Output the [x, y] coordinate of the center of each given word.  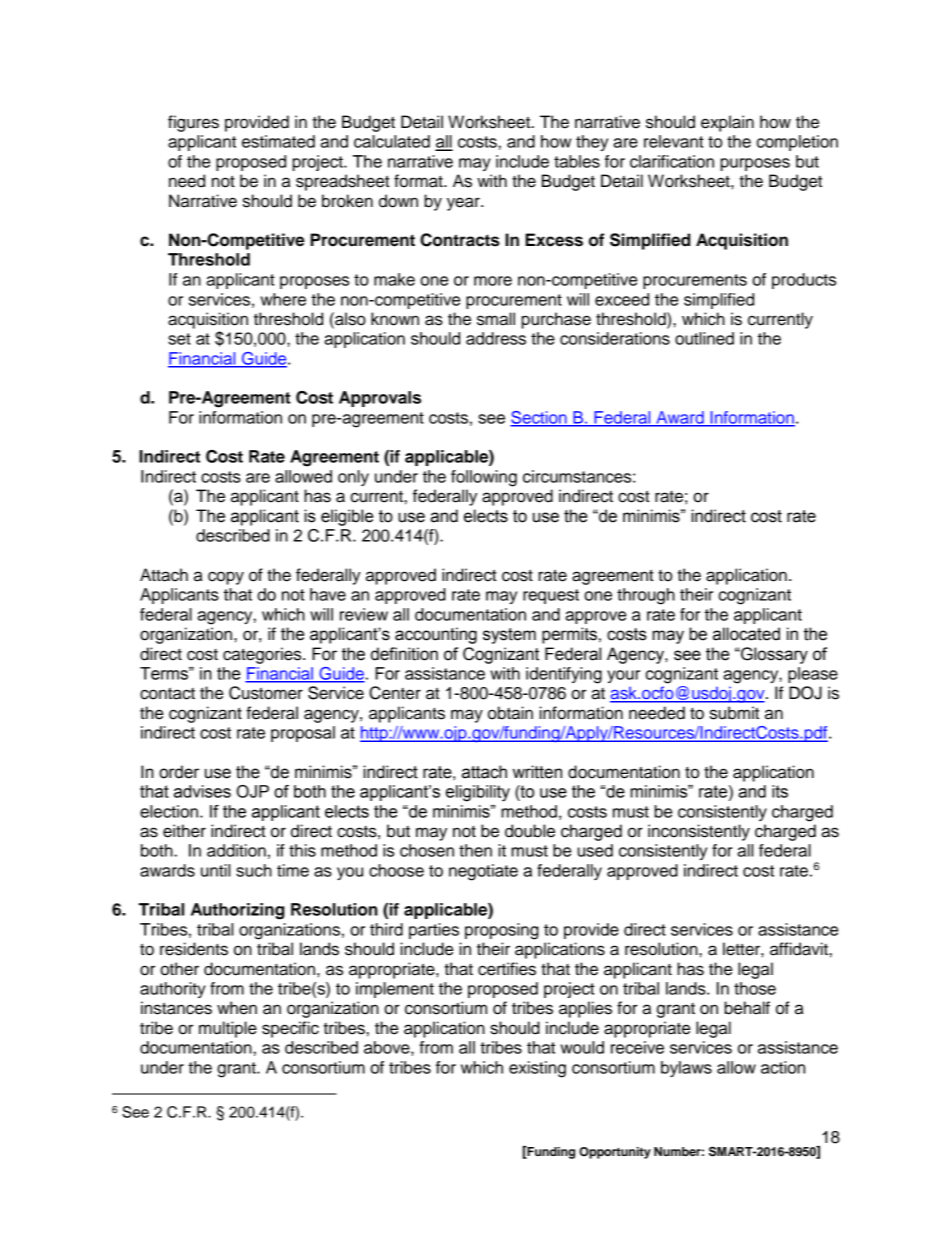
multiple [228, 1029]
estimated [278, 141]
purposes [755, 164]
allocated [746, 634]
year [464, 204]
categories [263, 655]
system [509, 636]
